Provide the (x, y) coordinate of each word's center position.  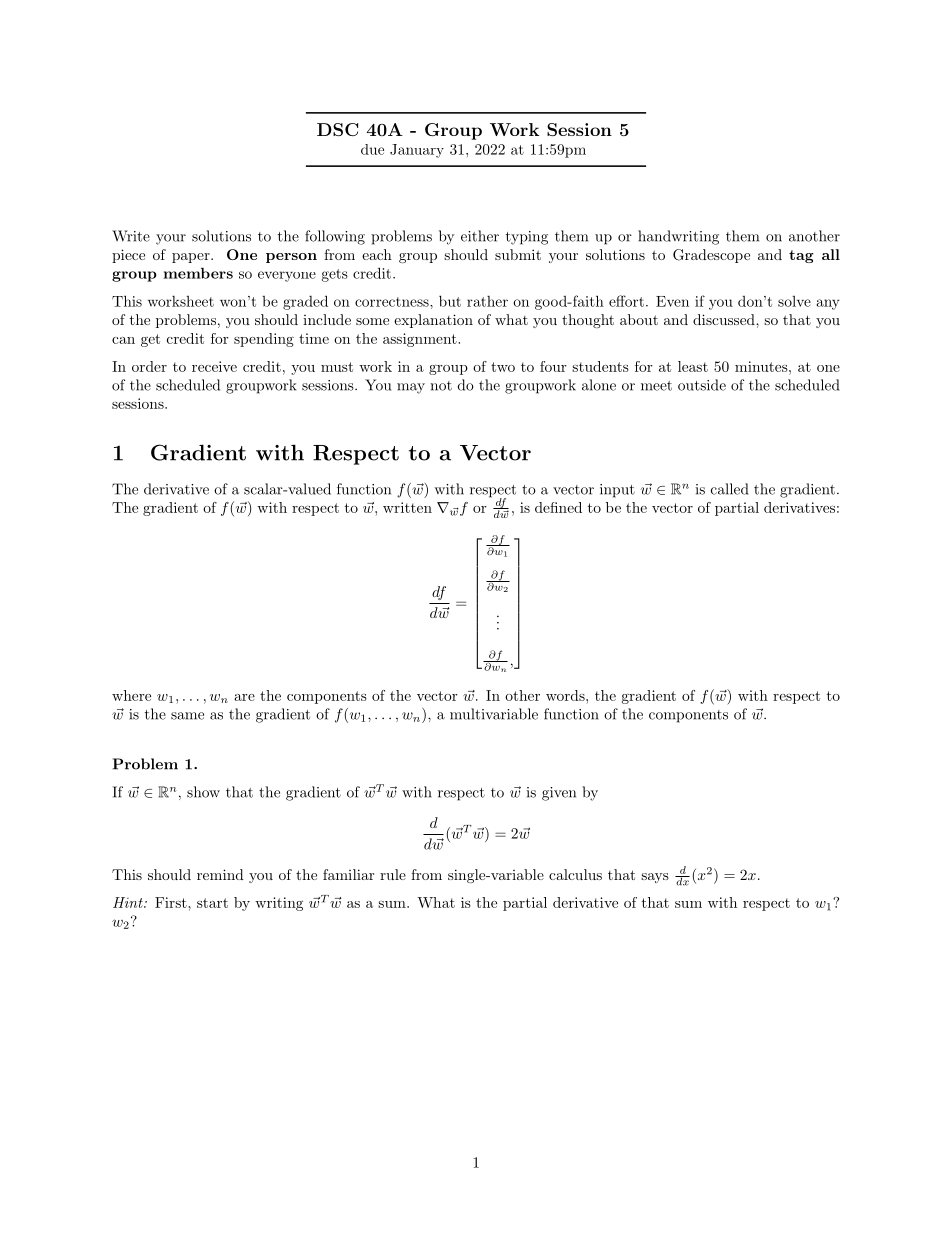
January (417, 151)
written (407, 507)
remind (220, 874)
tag (801, 256)
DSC (337, 129)
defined (558, 507)
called (729, 489)
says (655, 878)
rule (393, 874)
